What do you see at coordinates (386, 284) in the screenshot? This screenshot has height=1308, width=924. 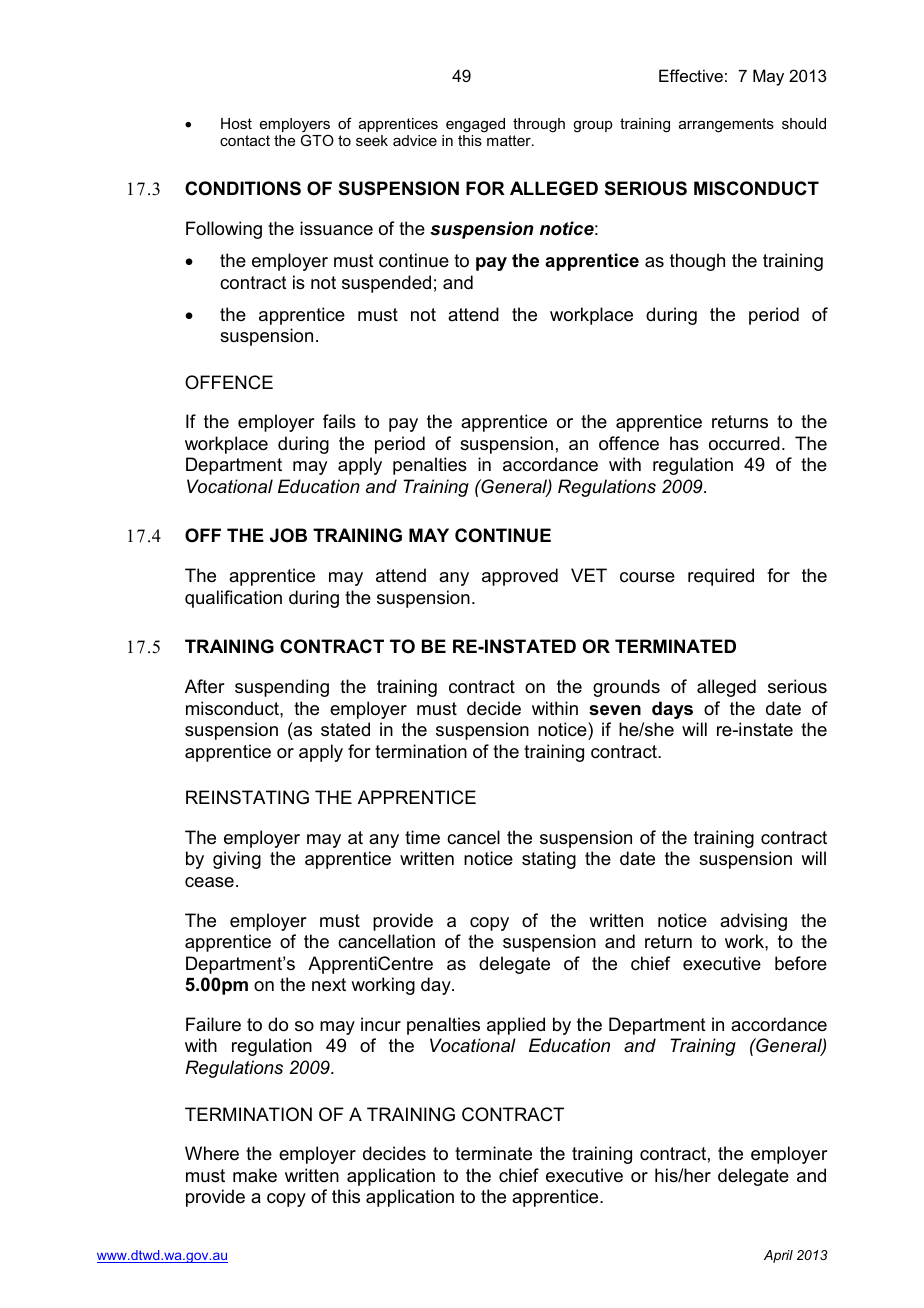 I see `suspended` at bounding box center [386, 284].
